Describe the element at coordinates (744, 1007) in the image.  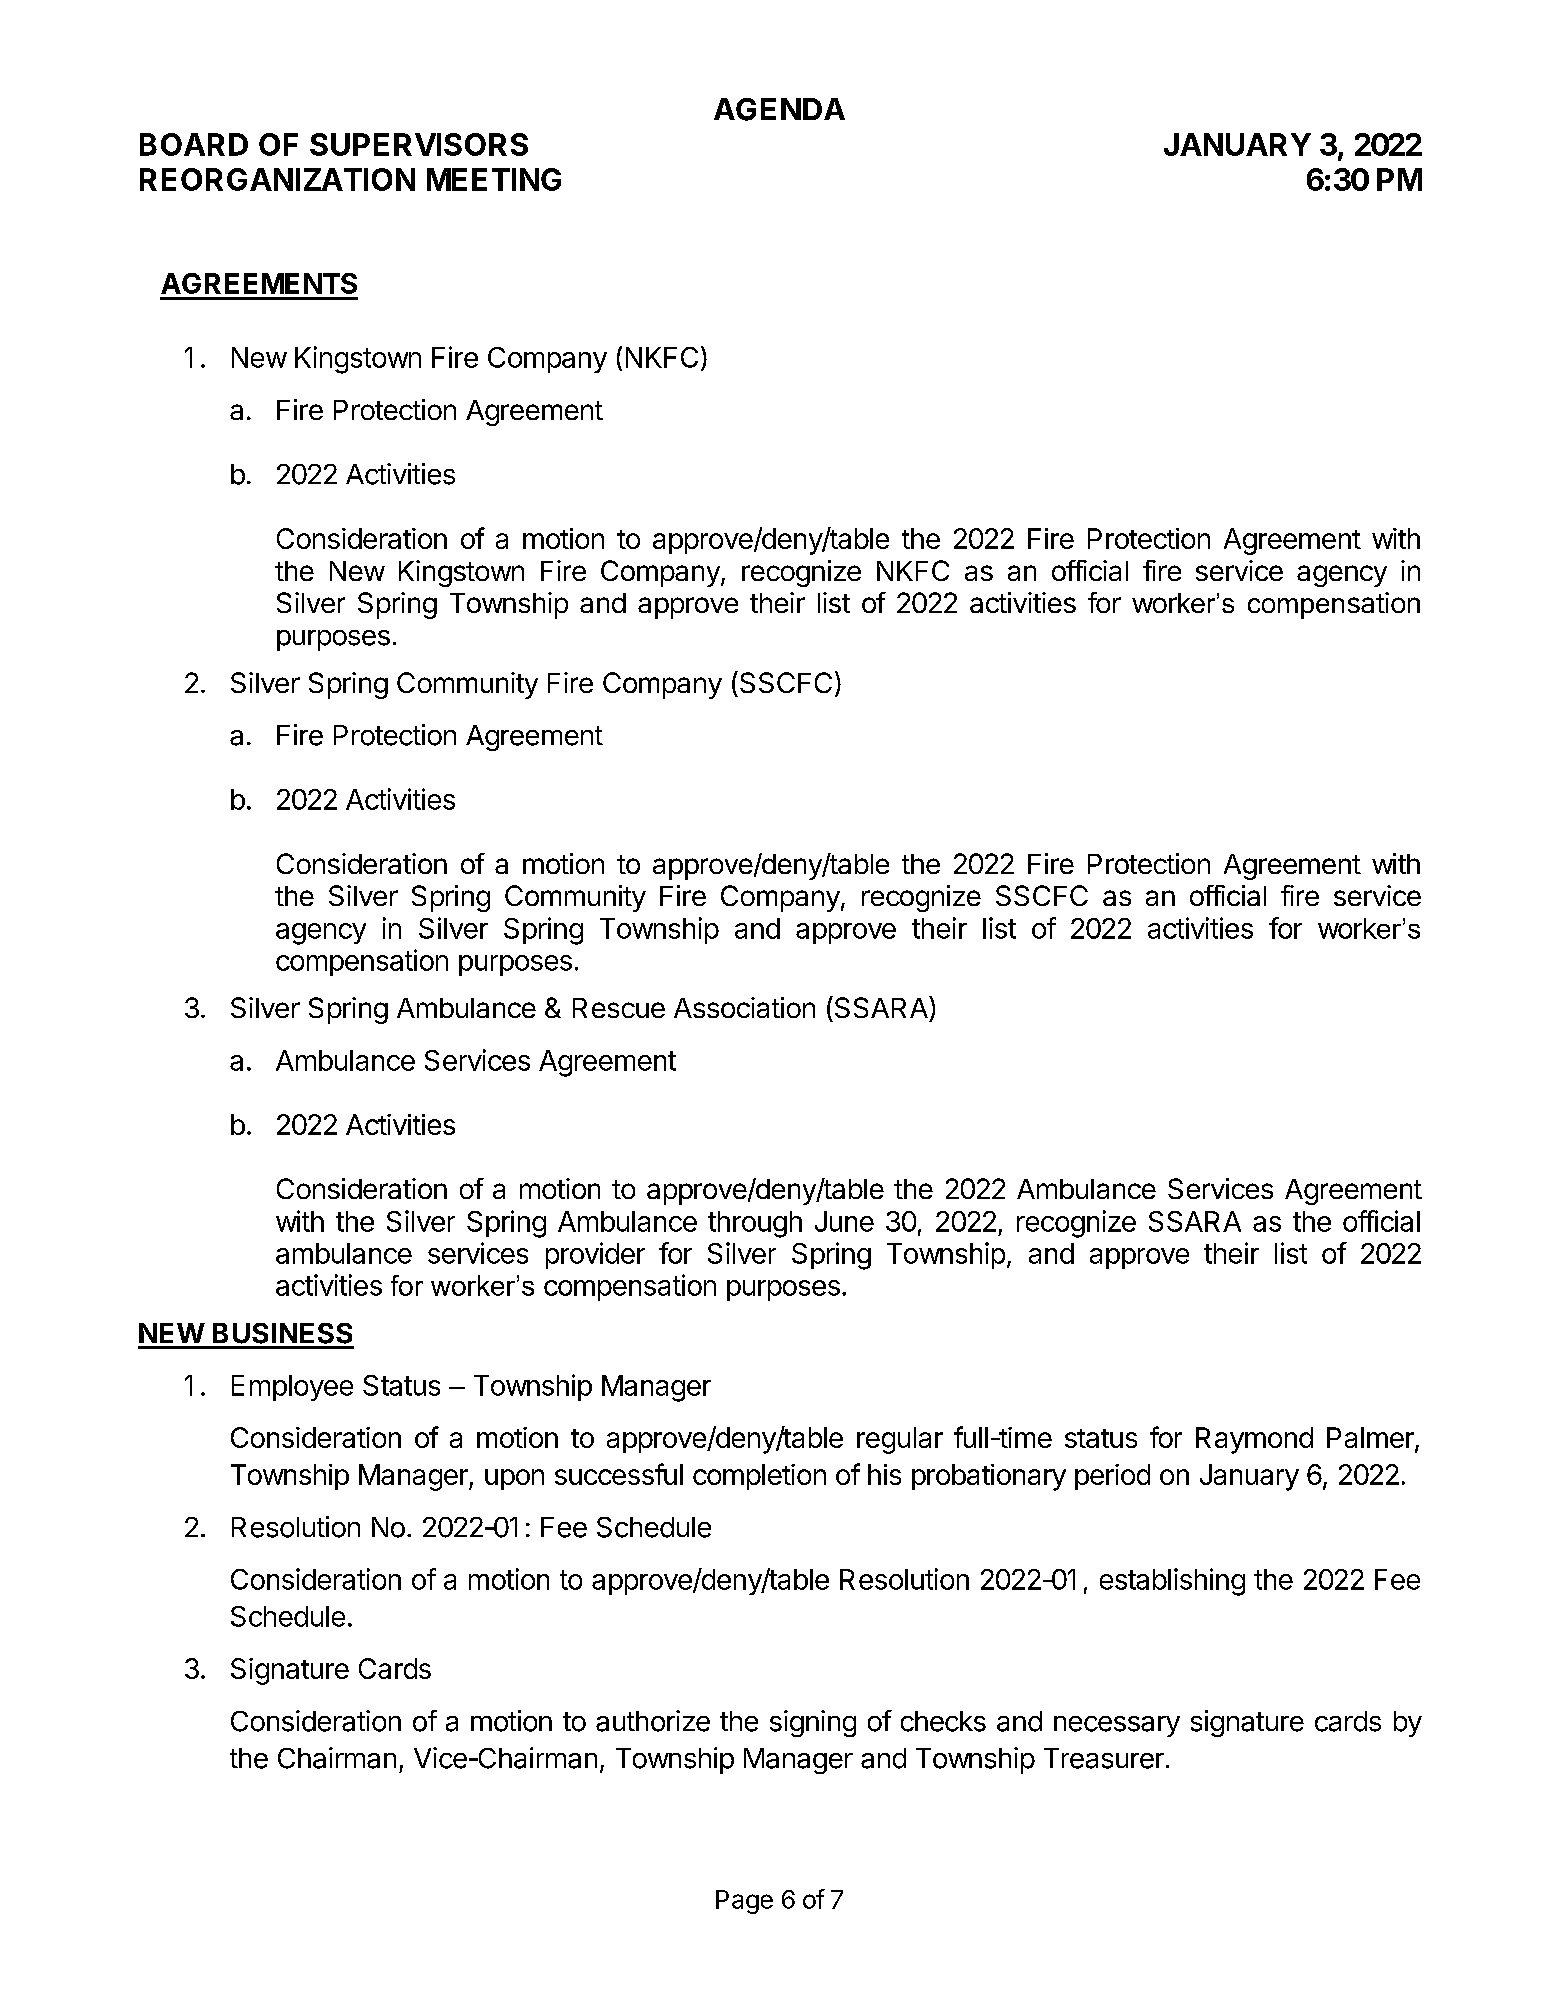
I see `Association` at that location.
